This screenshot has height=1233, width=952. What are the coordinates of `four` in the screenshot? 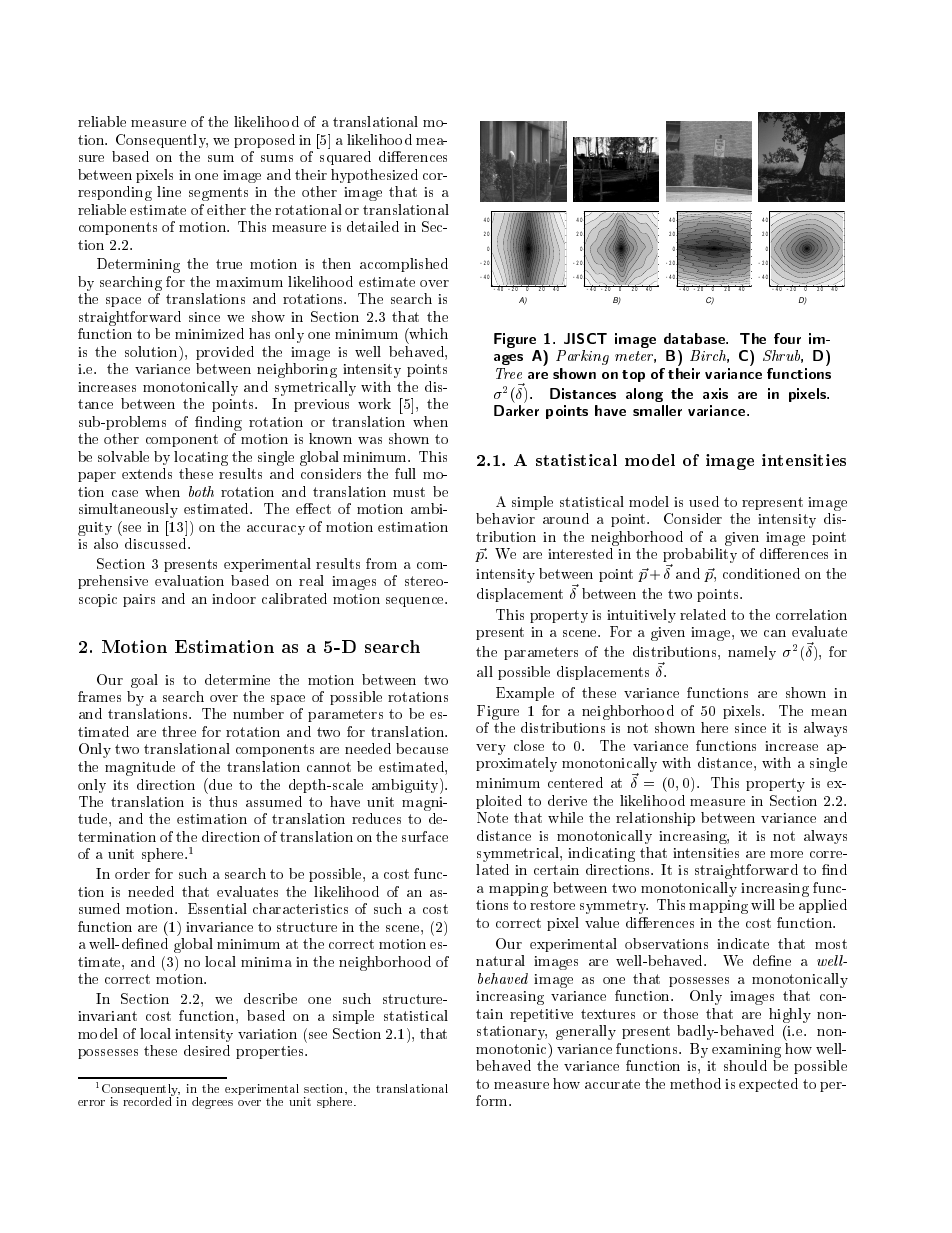 It's located at (787, 338).
